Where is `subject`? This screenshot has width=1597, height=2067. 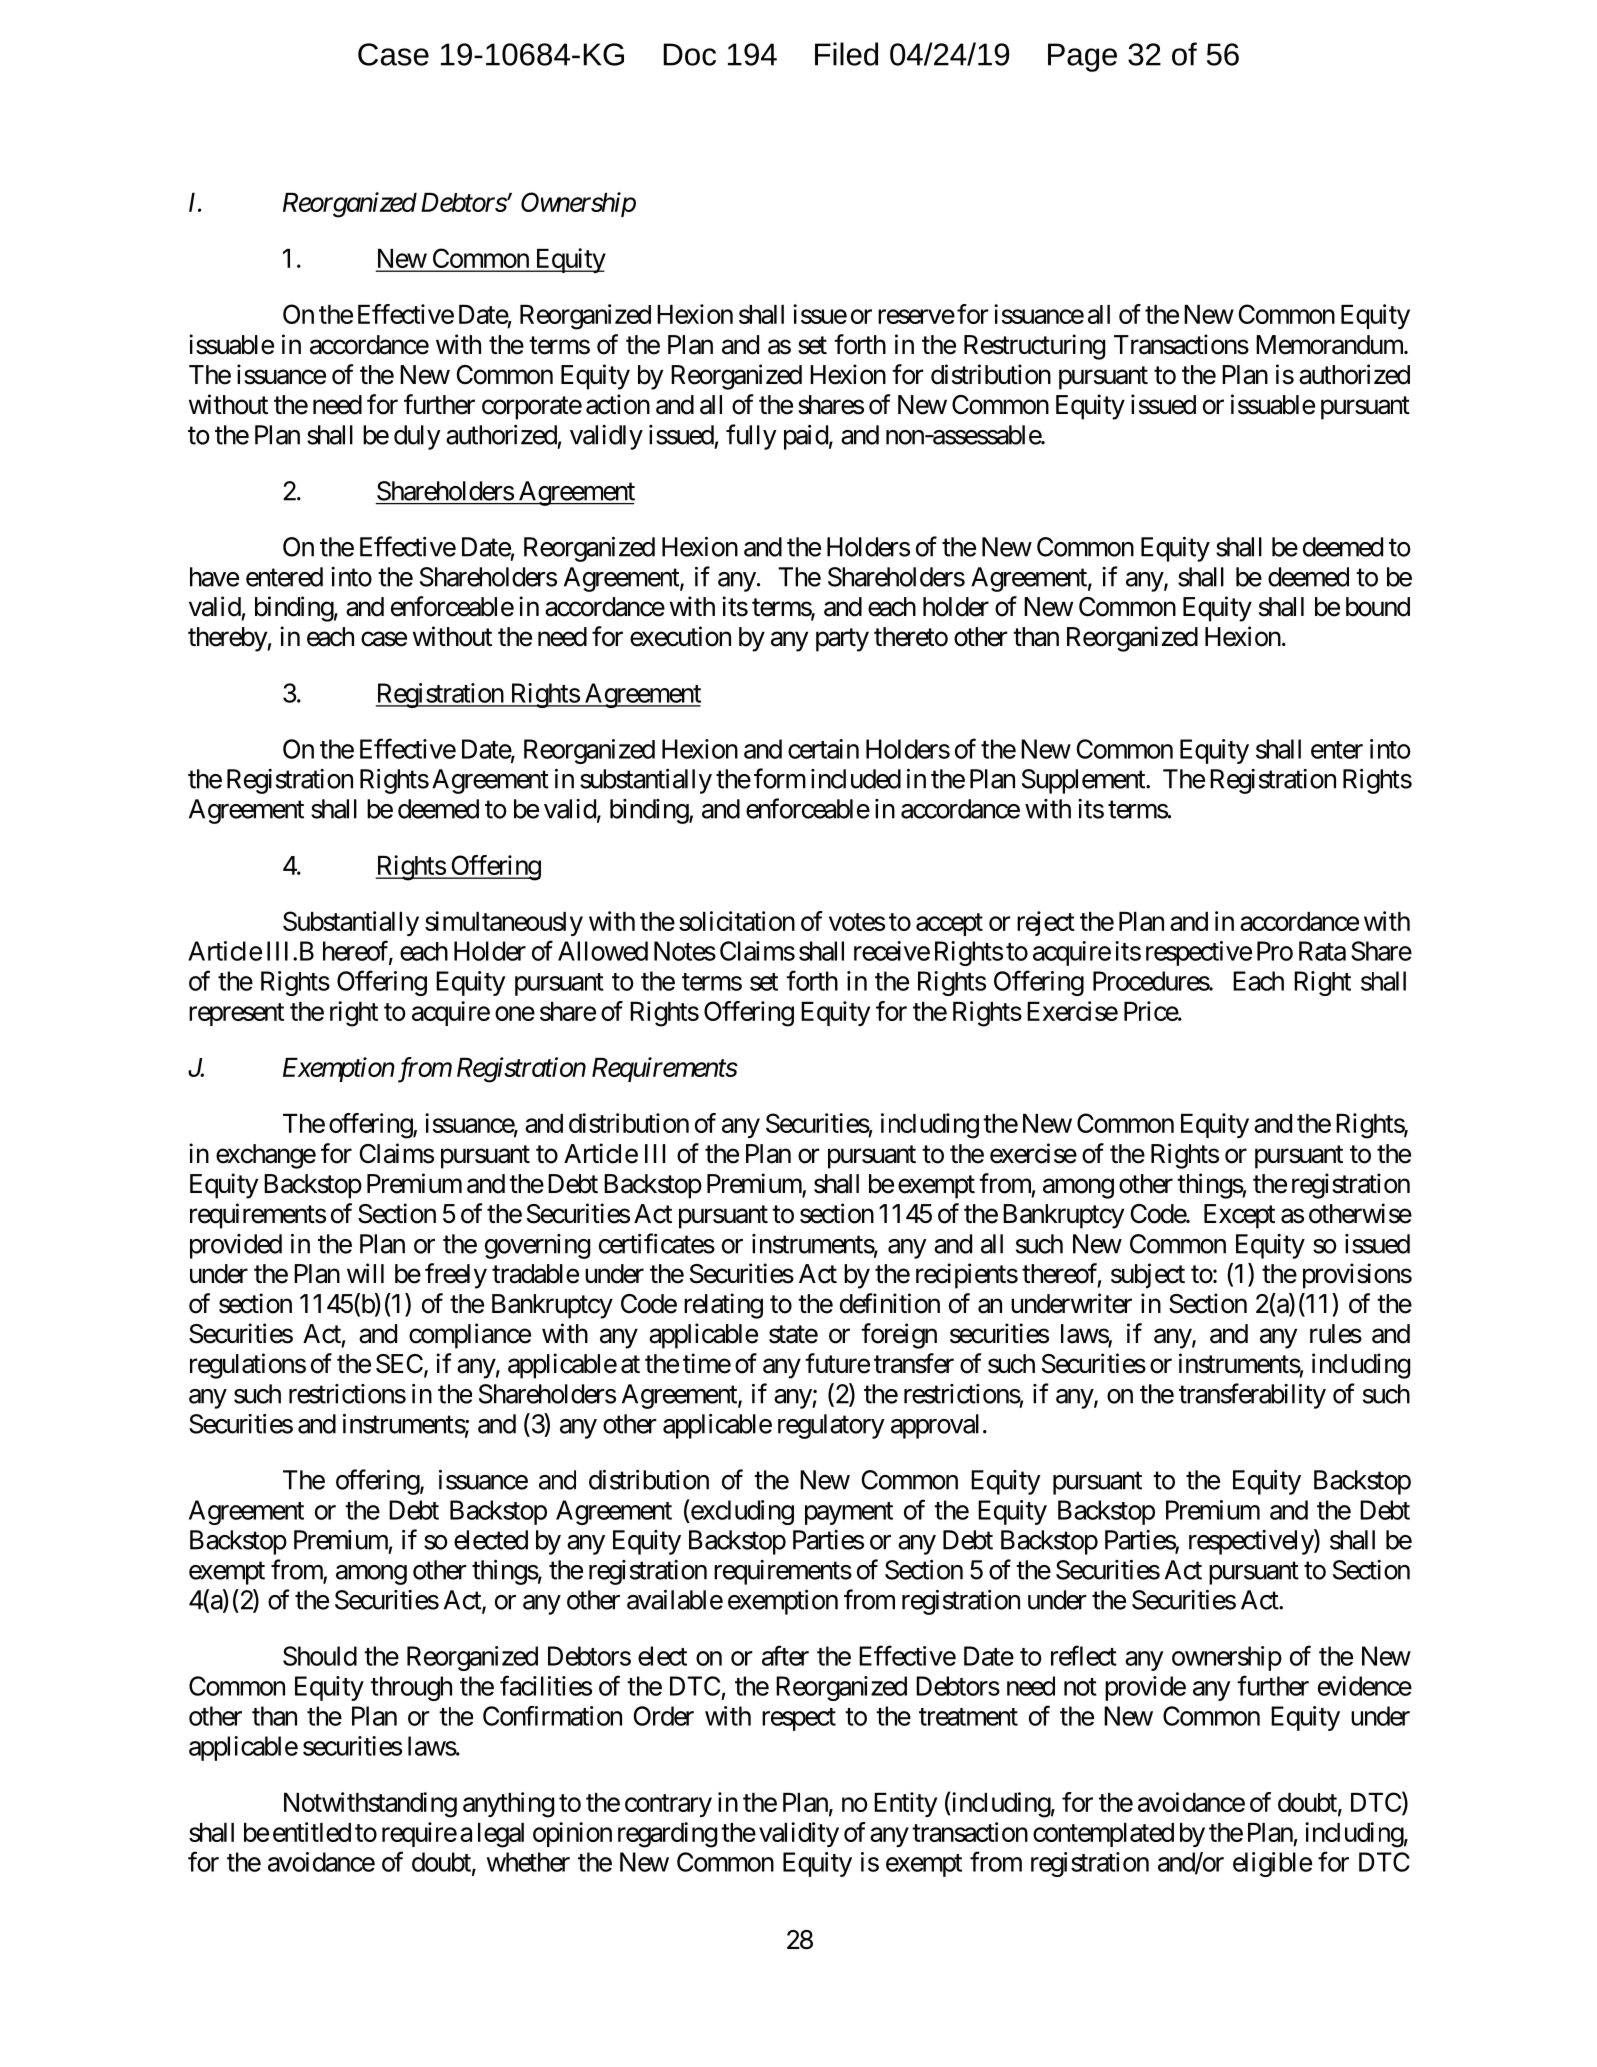 subject is located at coordinates (1148, 1276).
